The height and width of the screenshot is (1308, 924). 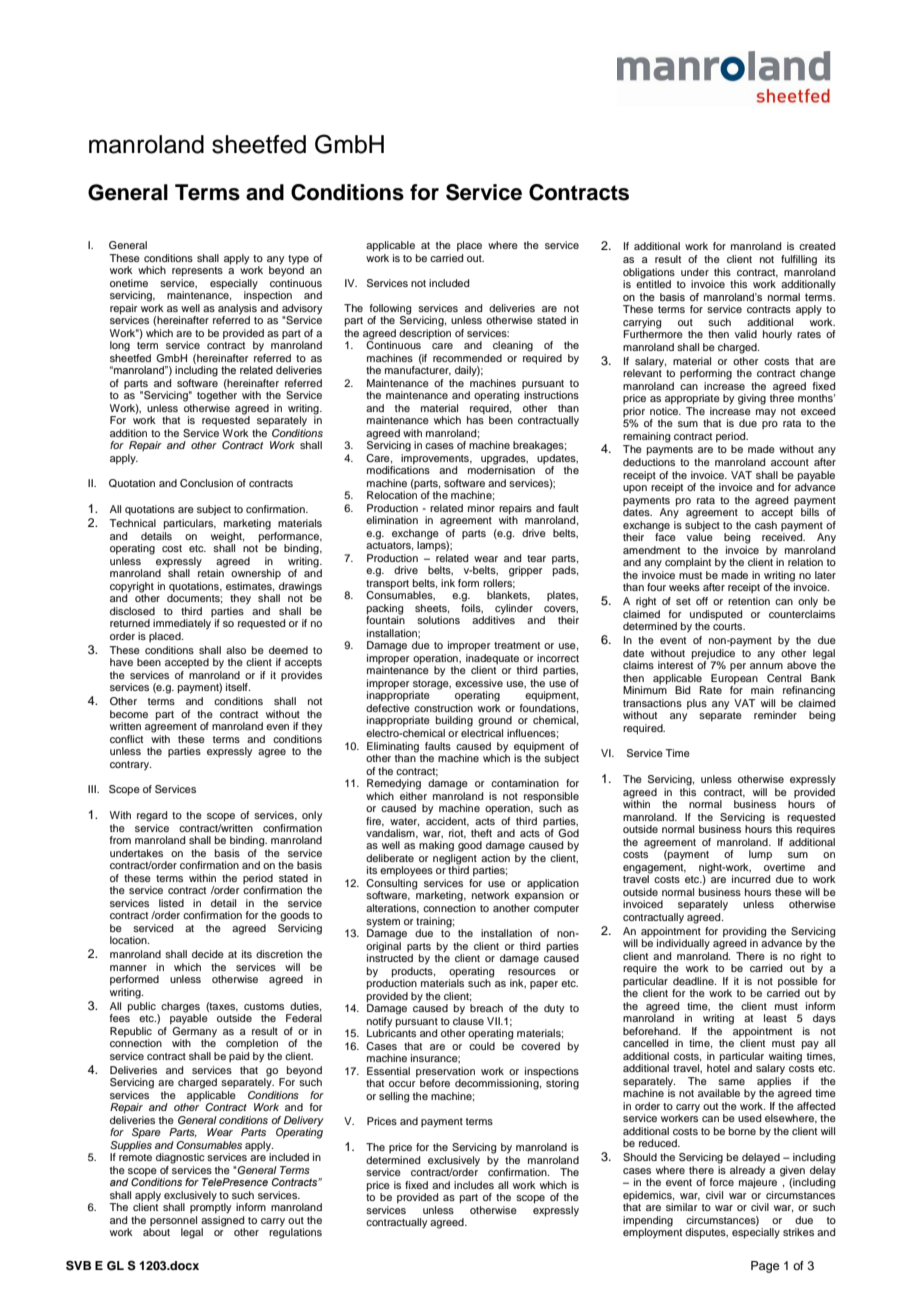 What do you see at coordinates (180, 1007) in the screenshot?
I see `charges` at bounding box center [180, 1007].
